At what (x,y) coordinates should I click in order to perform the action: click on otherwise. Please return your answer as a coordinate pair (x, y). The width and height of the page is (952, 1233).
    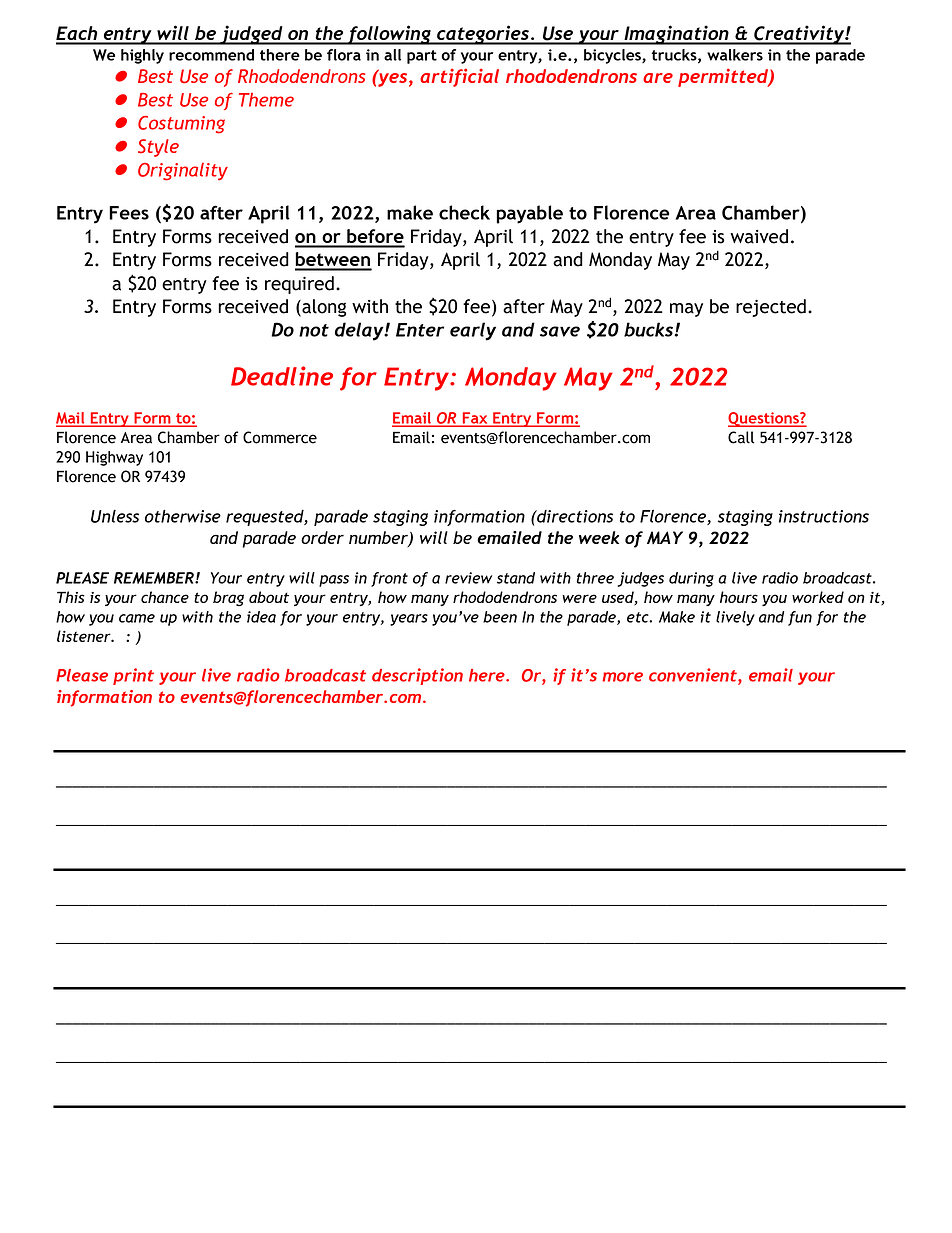
    Looking at the image, I should click on (183, 516).
